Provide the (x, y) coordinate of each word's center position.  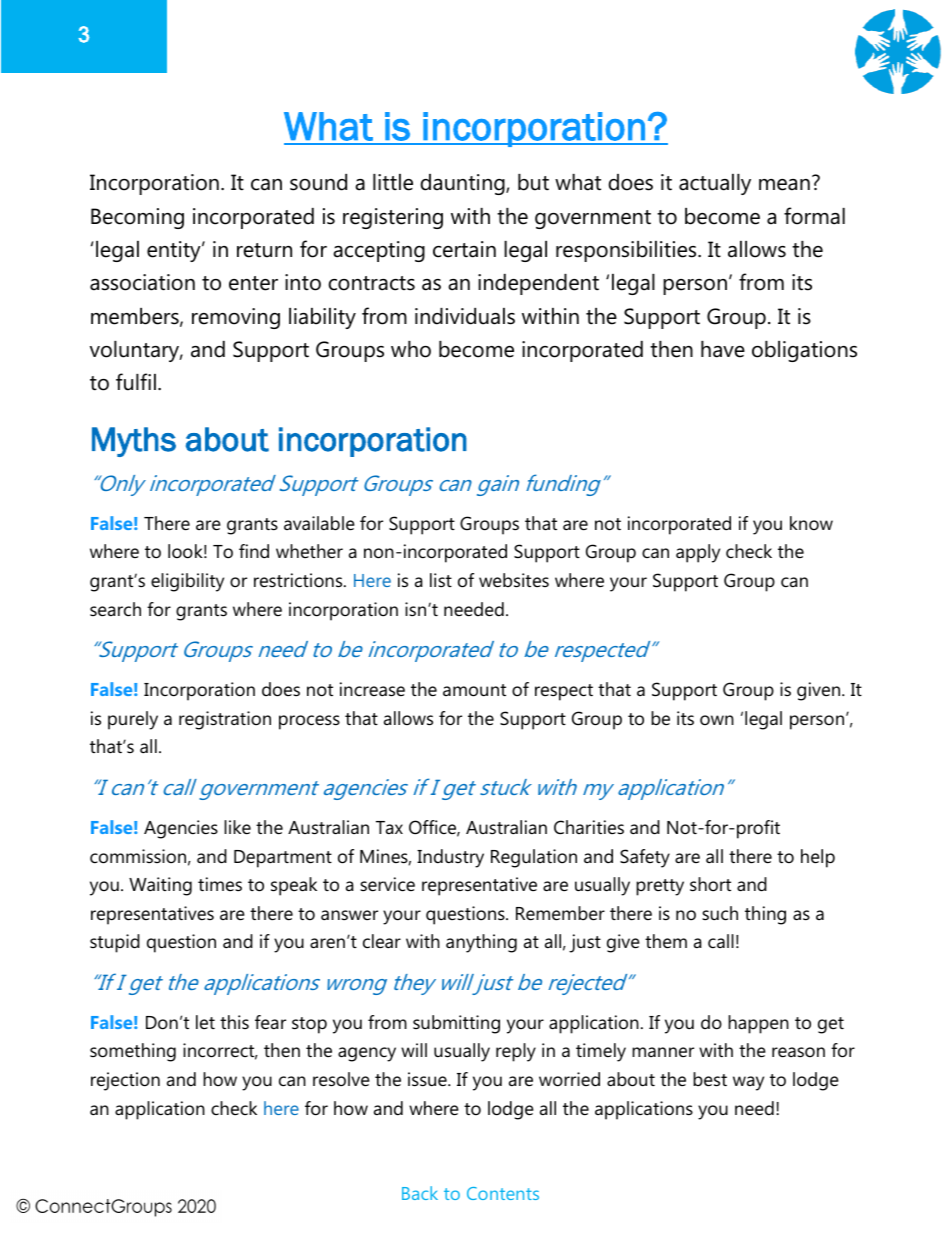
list (441, 580)
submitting (456, 1024)
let (205, 1022)
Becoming (137, 218)
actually (715, 184)
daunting (463, 184)
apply (698, 553)
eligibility (187, 582)
